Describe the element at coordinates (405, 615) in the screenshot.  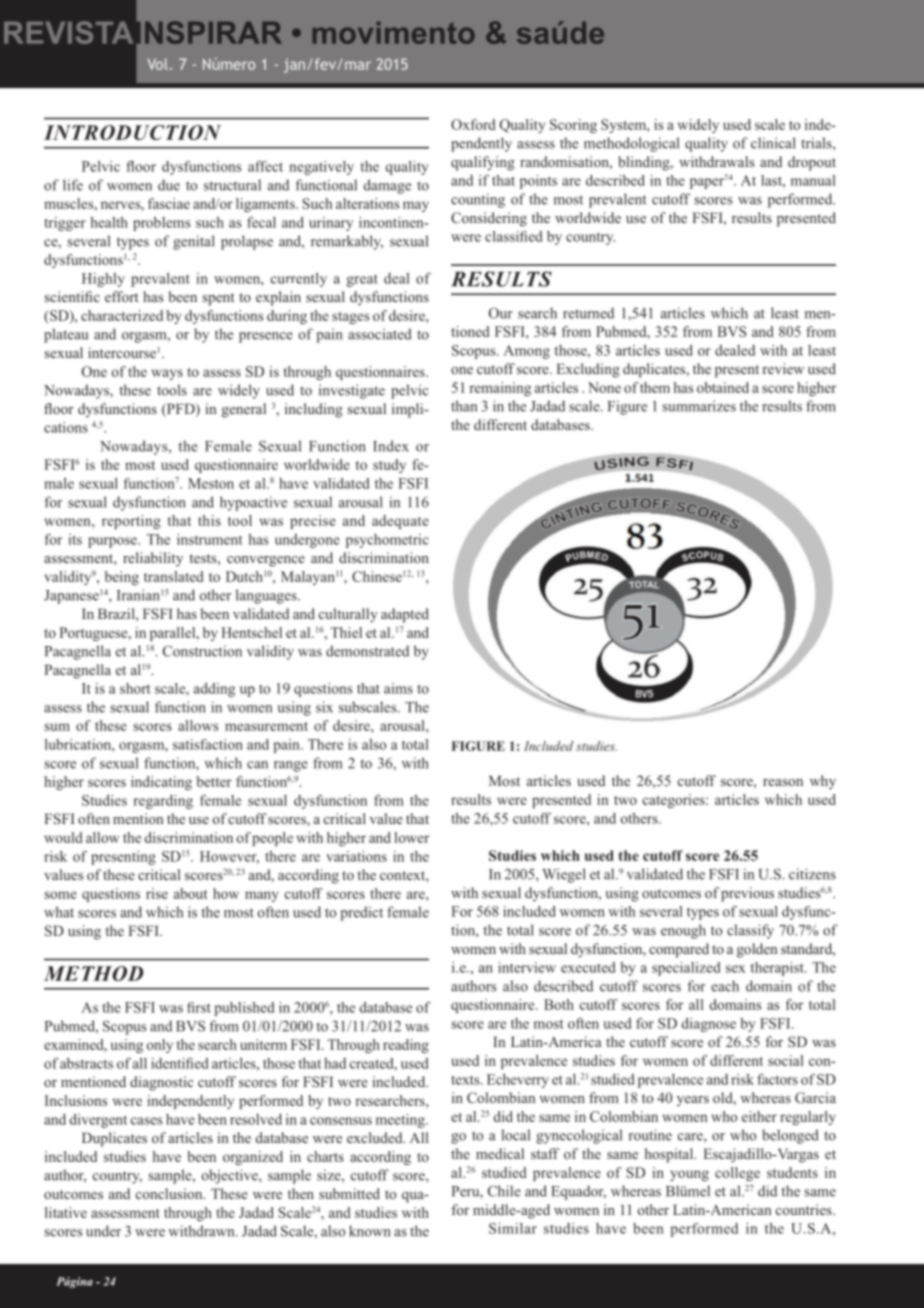
I see `adapted` at that location.
